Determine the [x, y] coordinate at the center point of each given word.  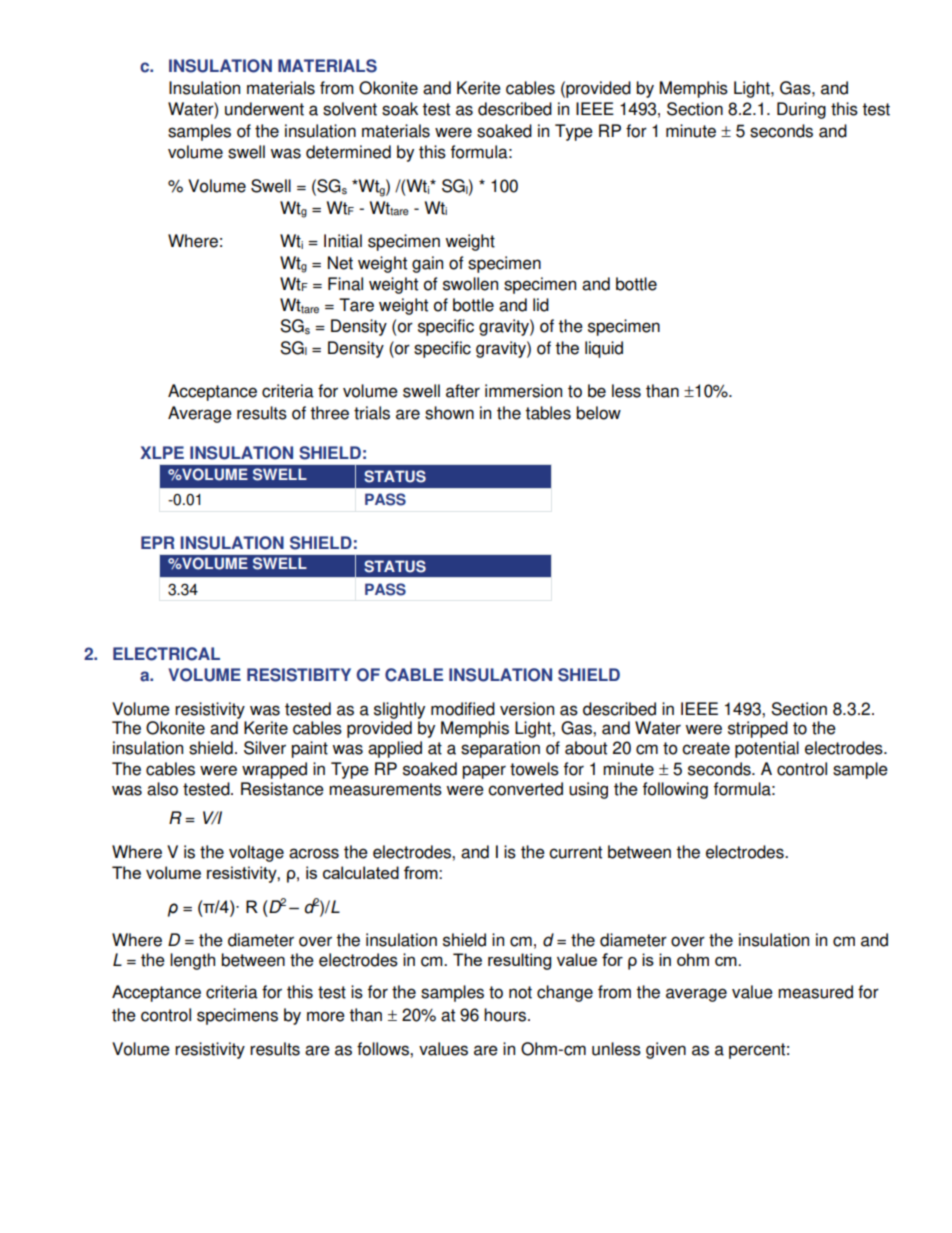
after [463, 391]
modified [463, 709]
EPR [158, 542]
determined [348, 152]
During [801, 110]
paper [484, 772]
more [326, 1016]
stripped [758, 729]
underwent [264, 109]
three [329, 413]
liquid [604, 349]
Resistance [282, 789]
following [675, 790]
